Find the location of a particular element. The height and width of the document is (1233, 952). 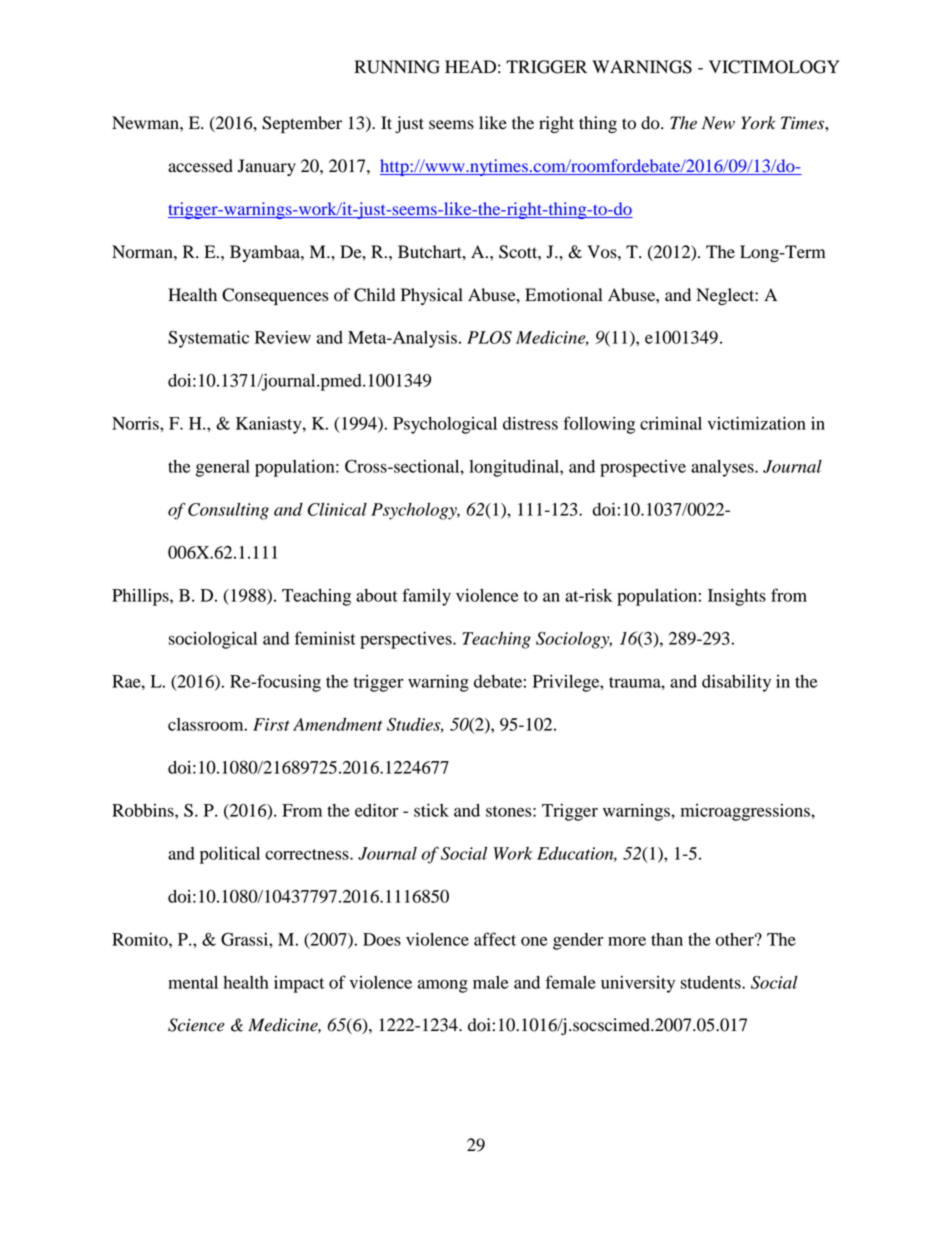

Systematic is located at coordinates (208, 339).
